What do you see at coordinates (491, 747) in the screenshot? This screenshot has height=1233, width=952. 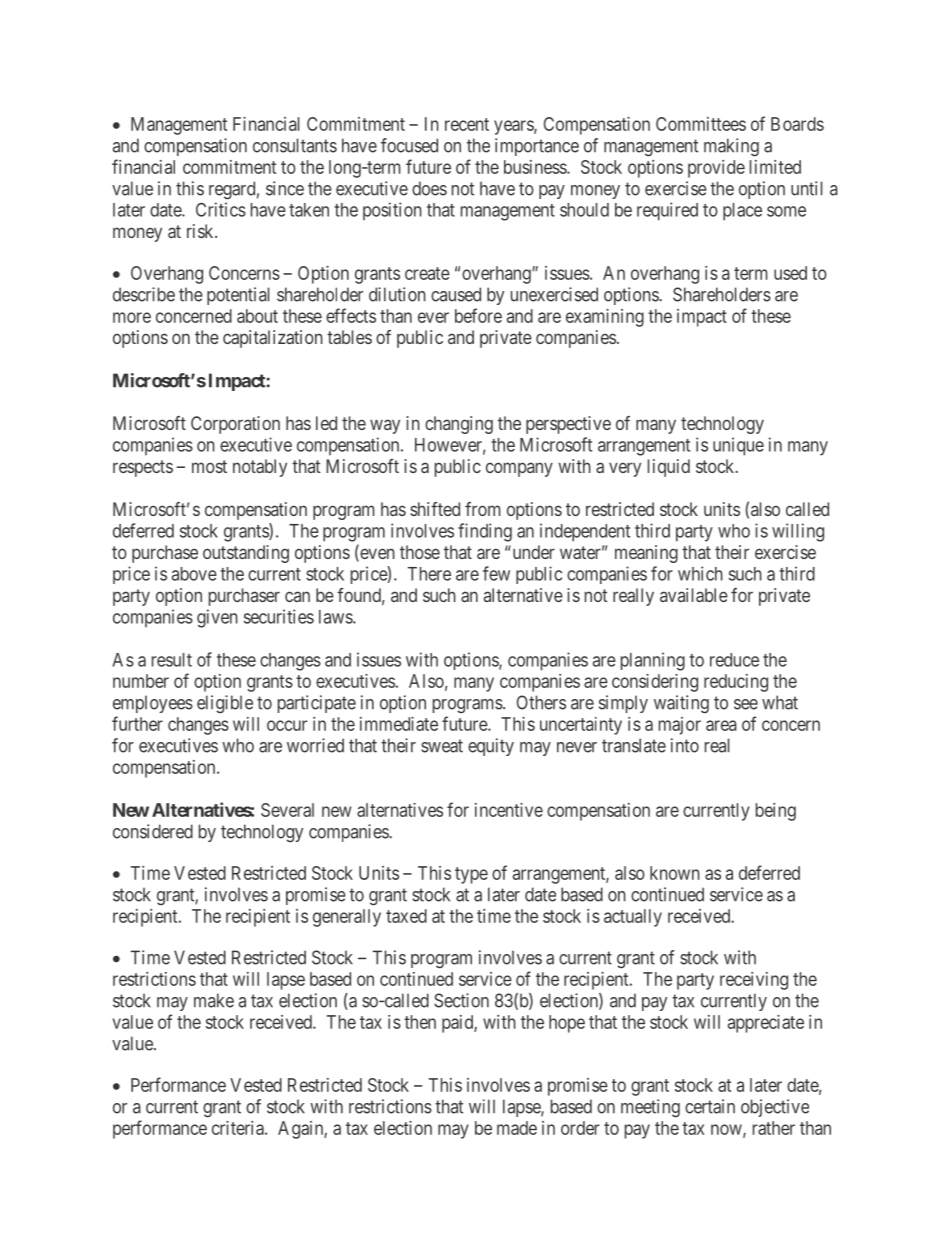 I see `equity` at bounding box center [491, 747].
